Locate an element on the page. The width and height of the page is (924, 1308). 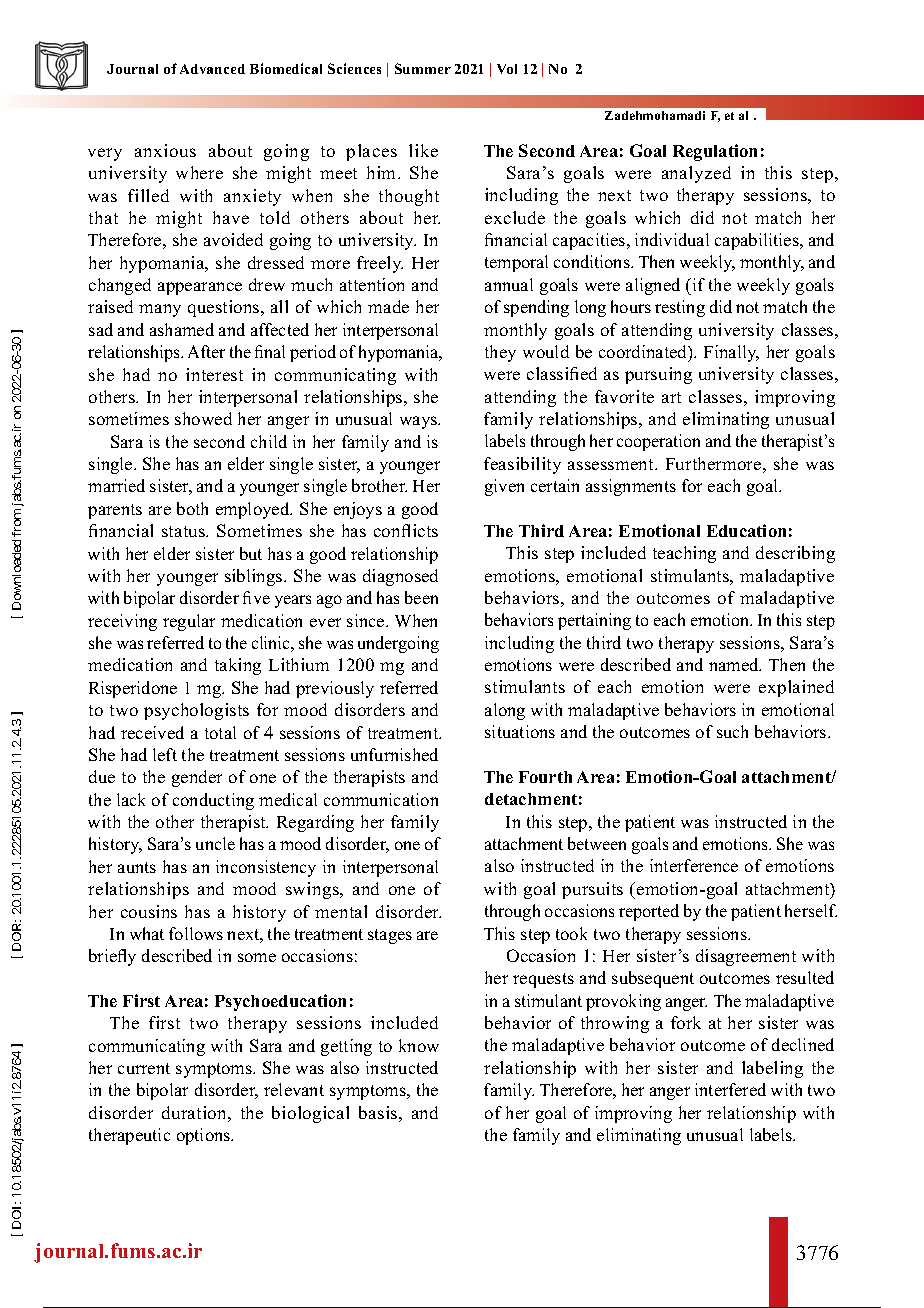
interference is located at coordinates (694, 865).
